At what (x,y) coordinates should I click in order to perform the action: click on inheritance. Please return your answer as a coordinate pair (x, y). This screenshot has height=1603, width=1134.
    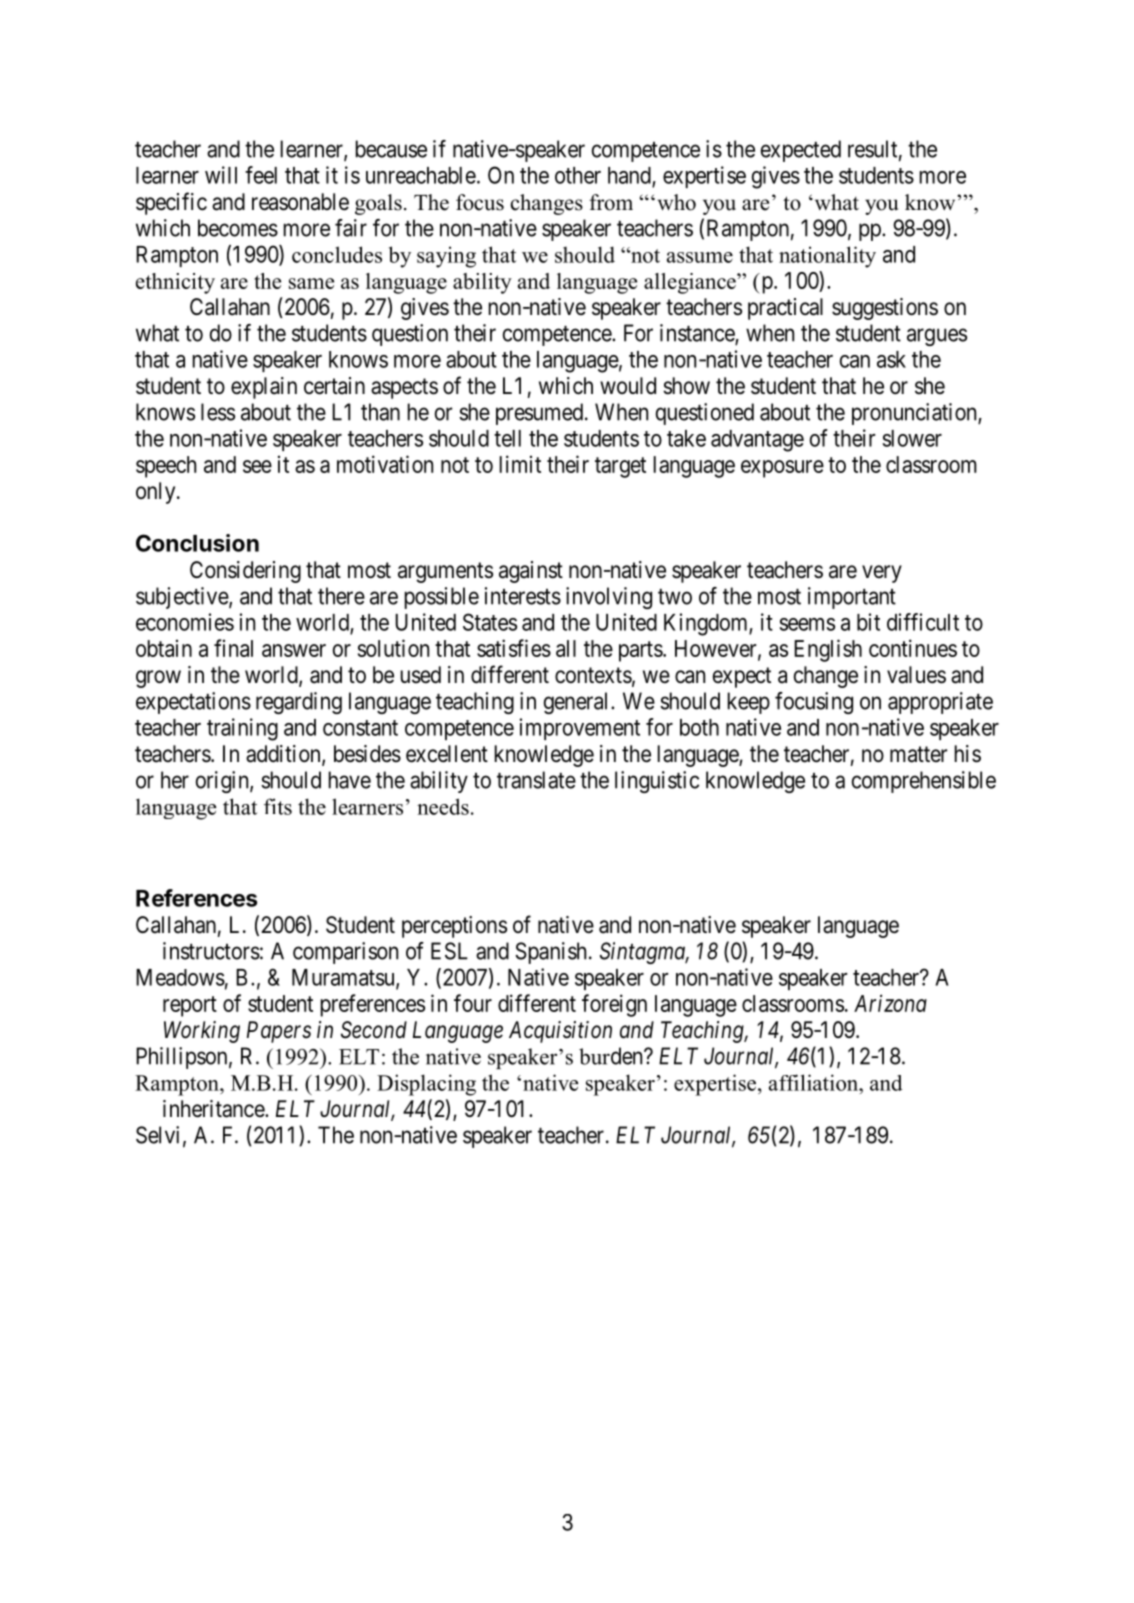
    Looking at the image, I should click on (214, 1109).
